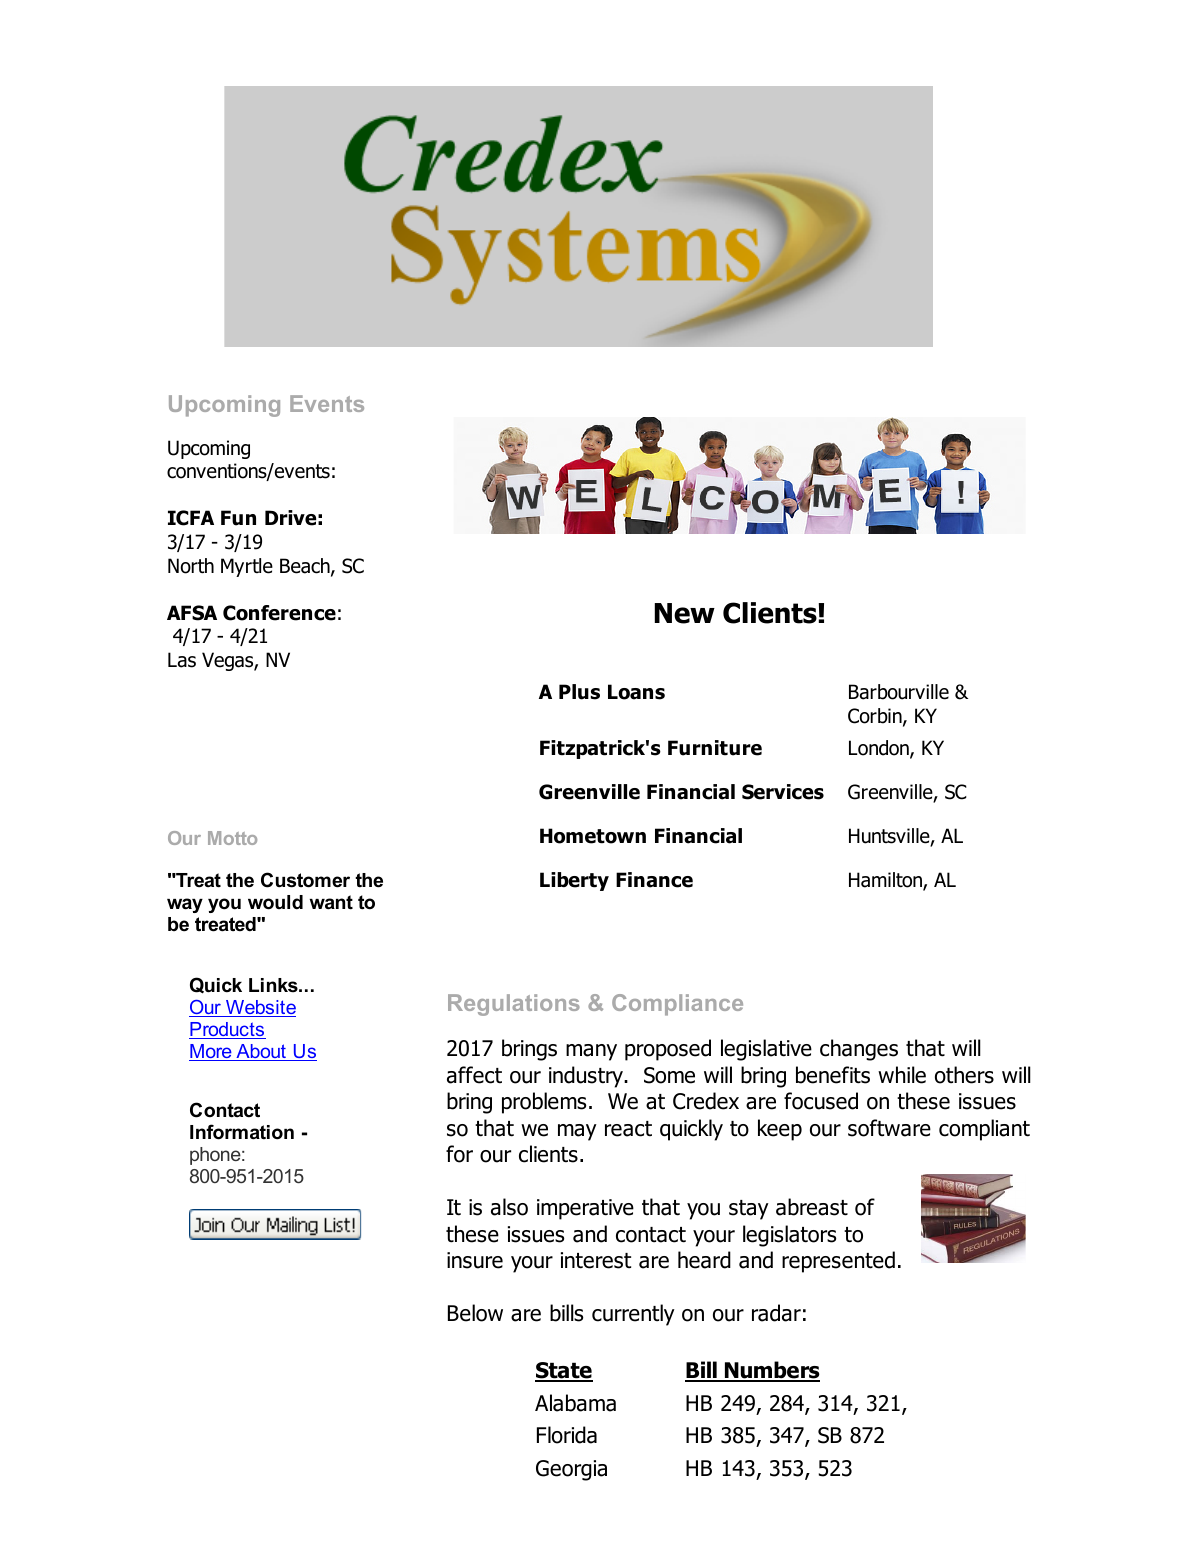 The image size is (1198, 1551). Describe the element at coordinates (571, 1470) in the page. I see `Georgia` at that location.
